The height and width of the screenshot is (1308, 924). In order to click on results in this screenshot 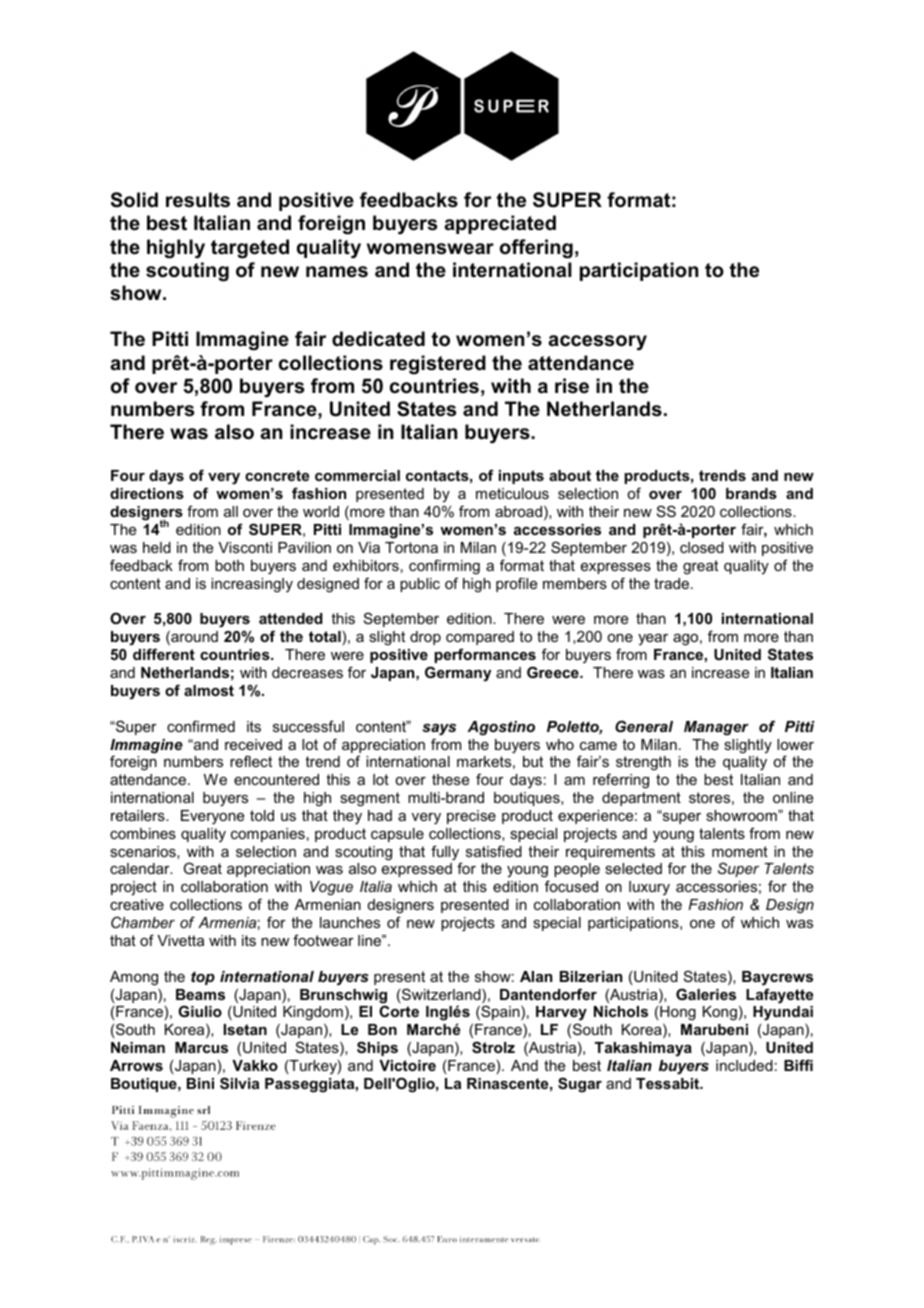, I will do `click(198, 200)`.
